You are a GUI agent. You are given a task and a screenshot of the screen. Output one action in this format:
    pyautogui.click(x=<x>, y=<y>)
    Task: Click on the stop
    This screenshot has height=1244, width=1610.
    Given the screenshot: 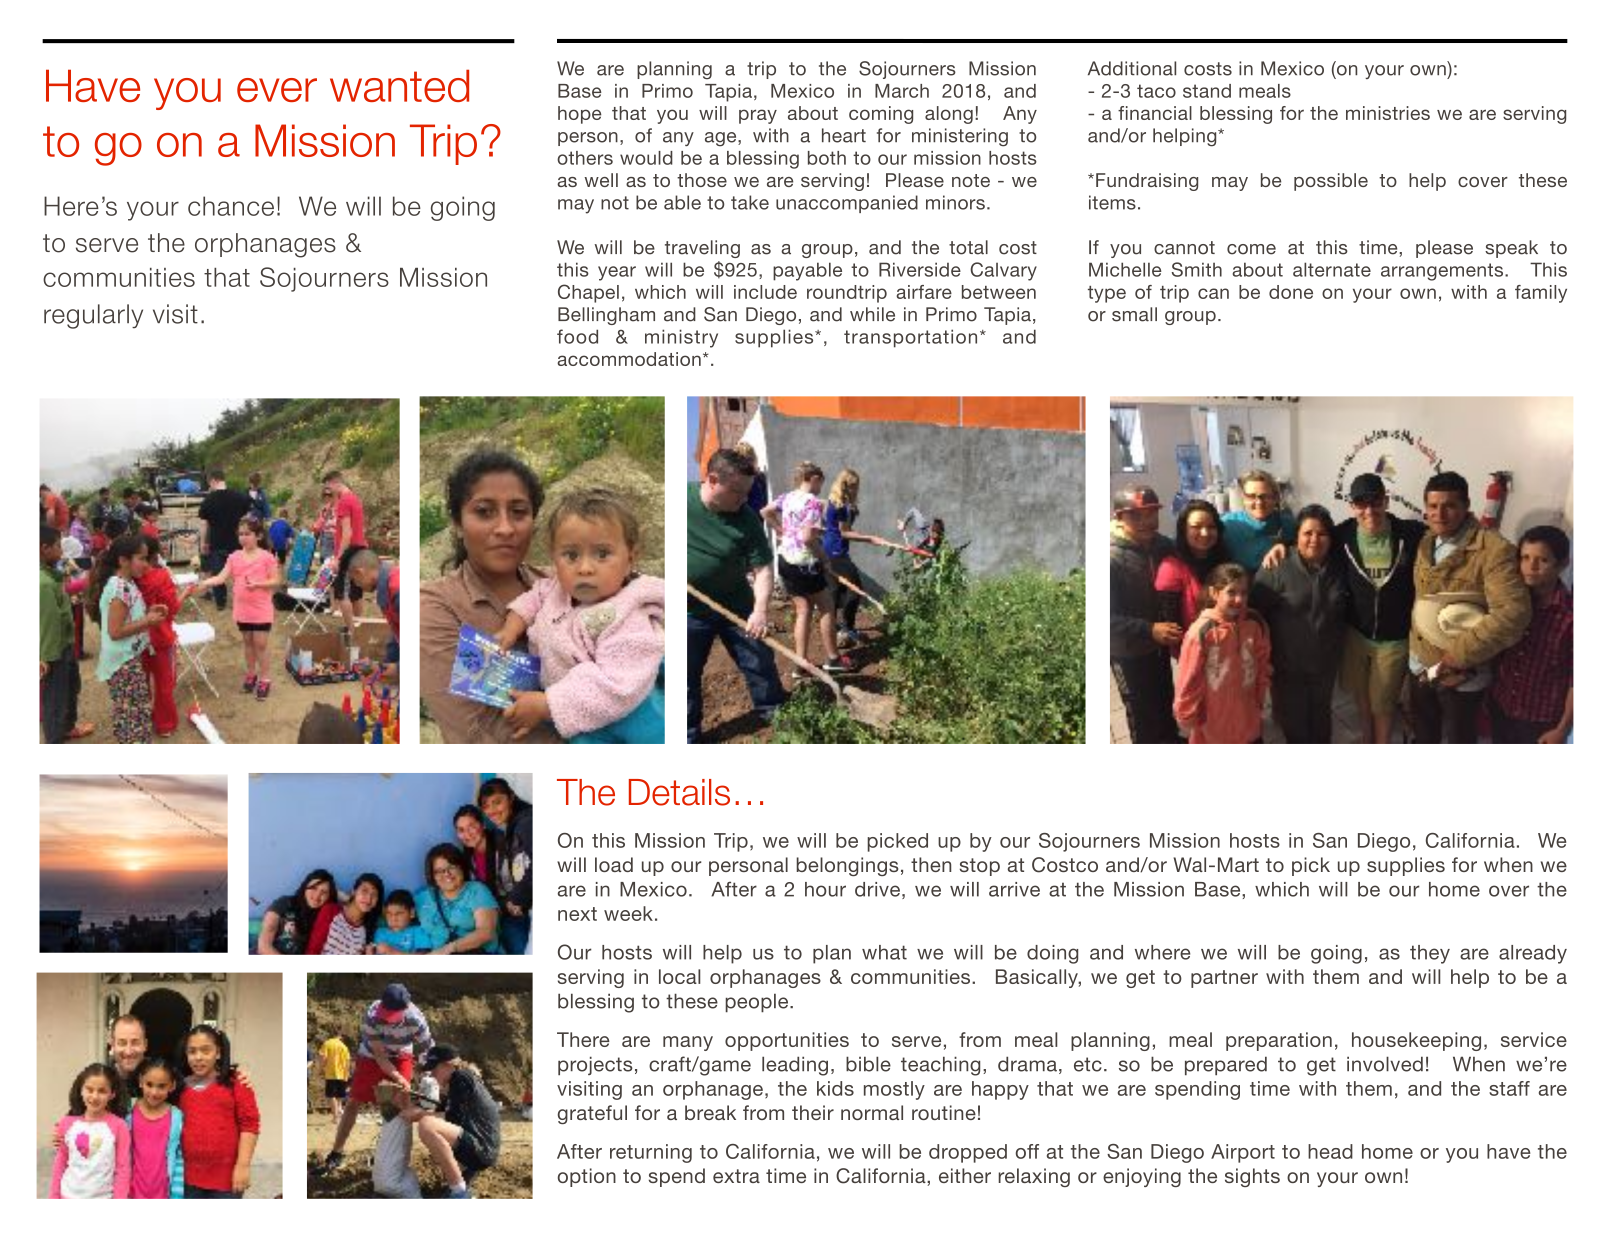 What is the action you would take?
    pyautogui.click(x=980, y=867)
